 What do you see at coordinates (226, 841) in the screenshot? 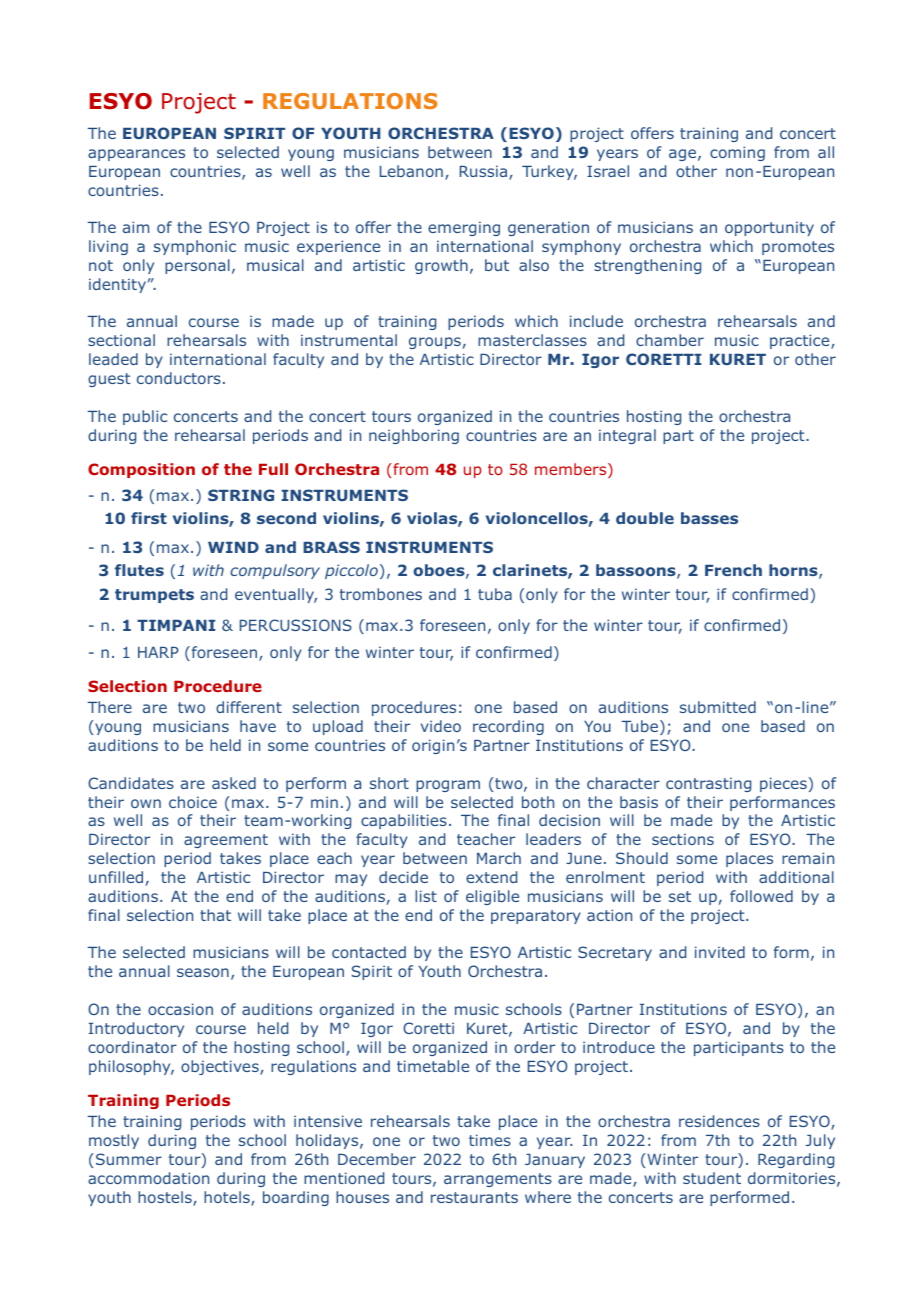
I see `agreement` at bounding box center [226, 841].
